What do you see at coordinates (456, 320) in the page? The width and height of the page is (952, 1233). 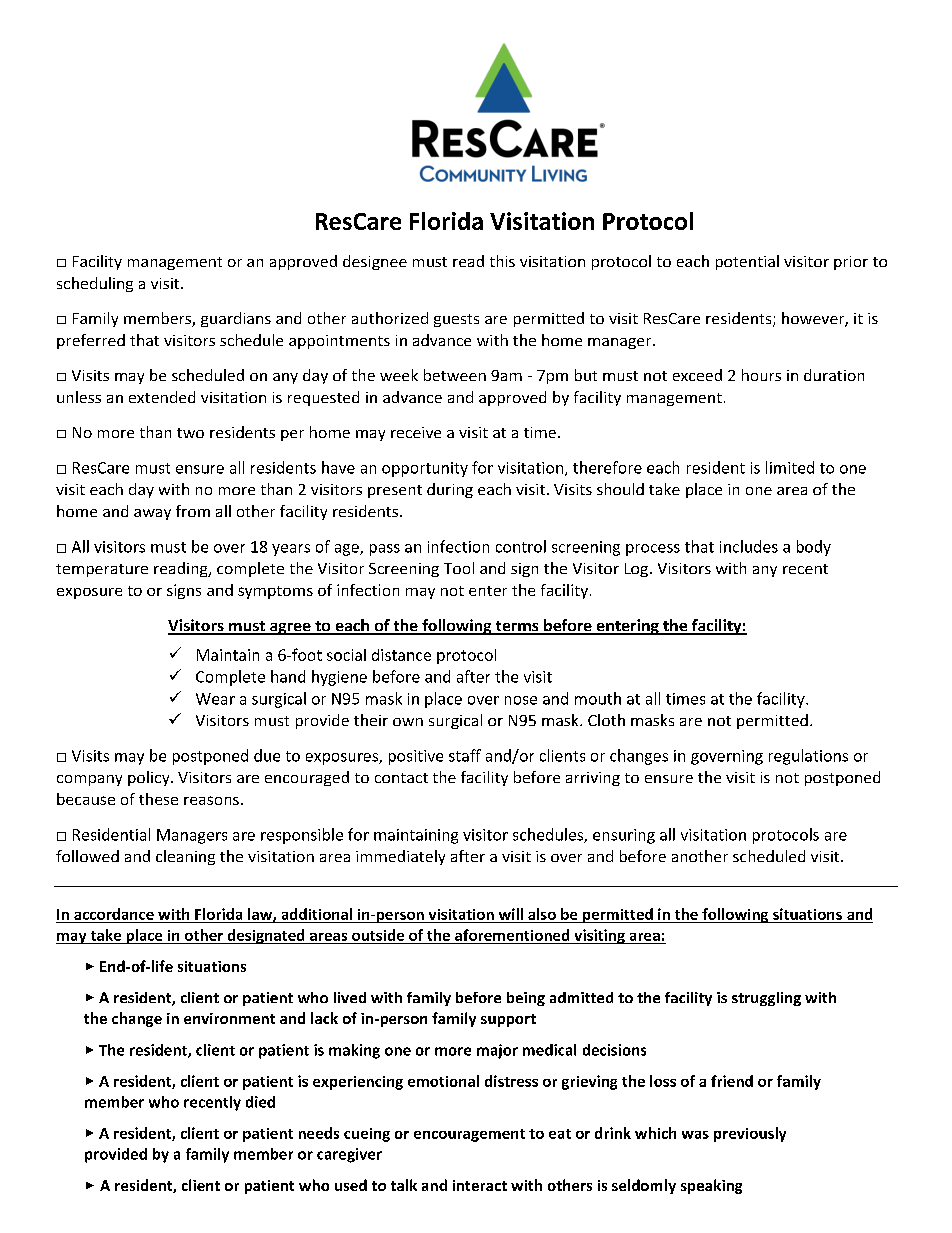 I see `guests` at bounding box center [456, 320].
